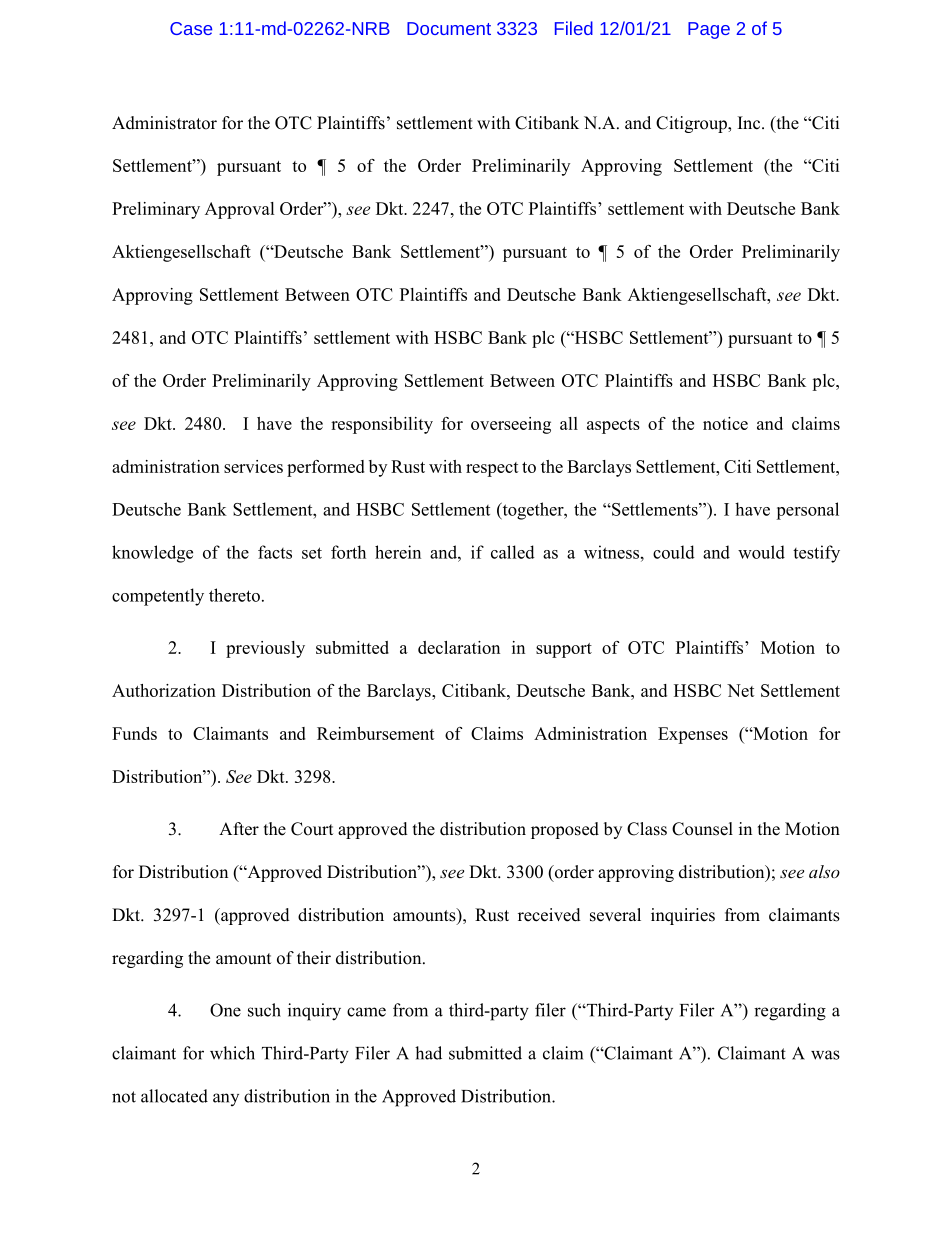 This screenshot has width=952, height=1233. Describe the element at coordinates (825, 1055) in the screenshot. I see `was` at that location.
